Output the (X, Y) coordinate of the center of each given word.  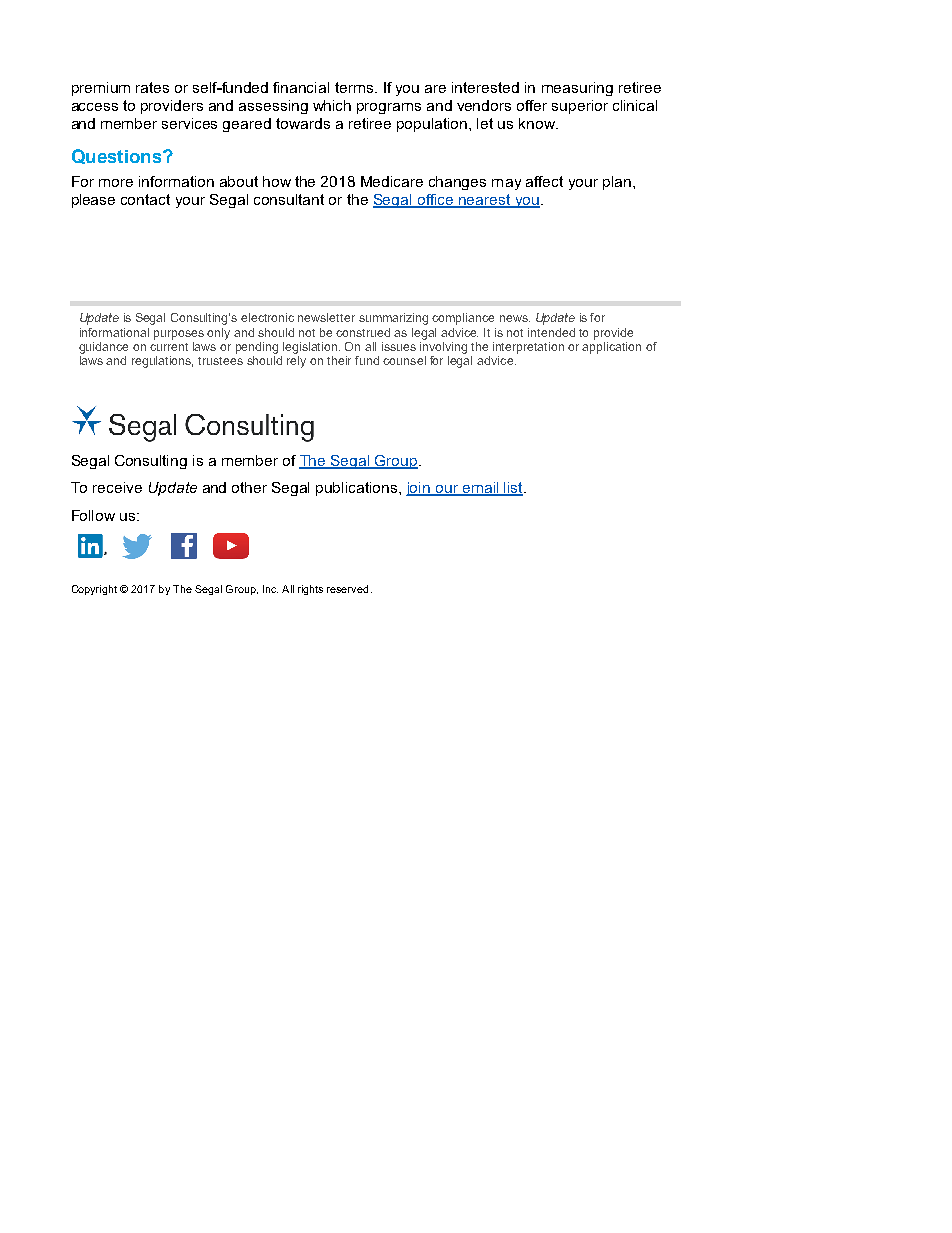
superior (580, 107)
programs (389, 108)
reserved (347, 589)
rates (152, 87)
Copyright (94, 590)
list (513, 489)
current (169, 347)
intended (551, 332)
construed (363, 332)
